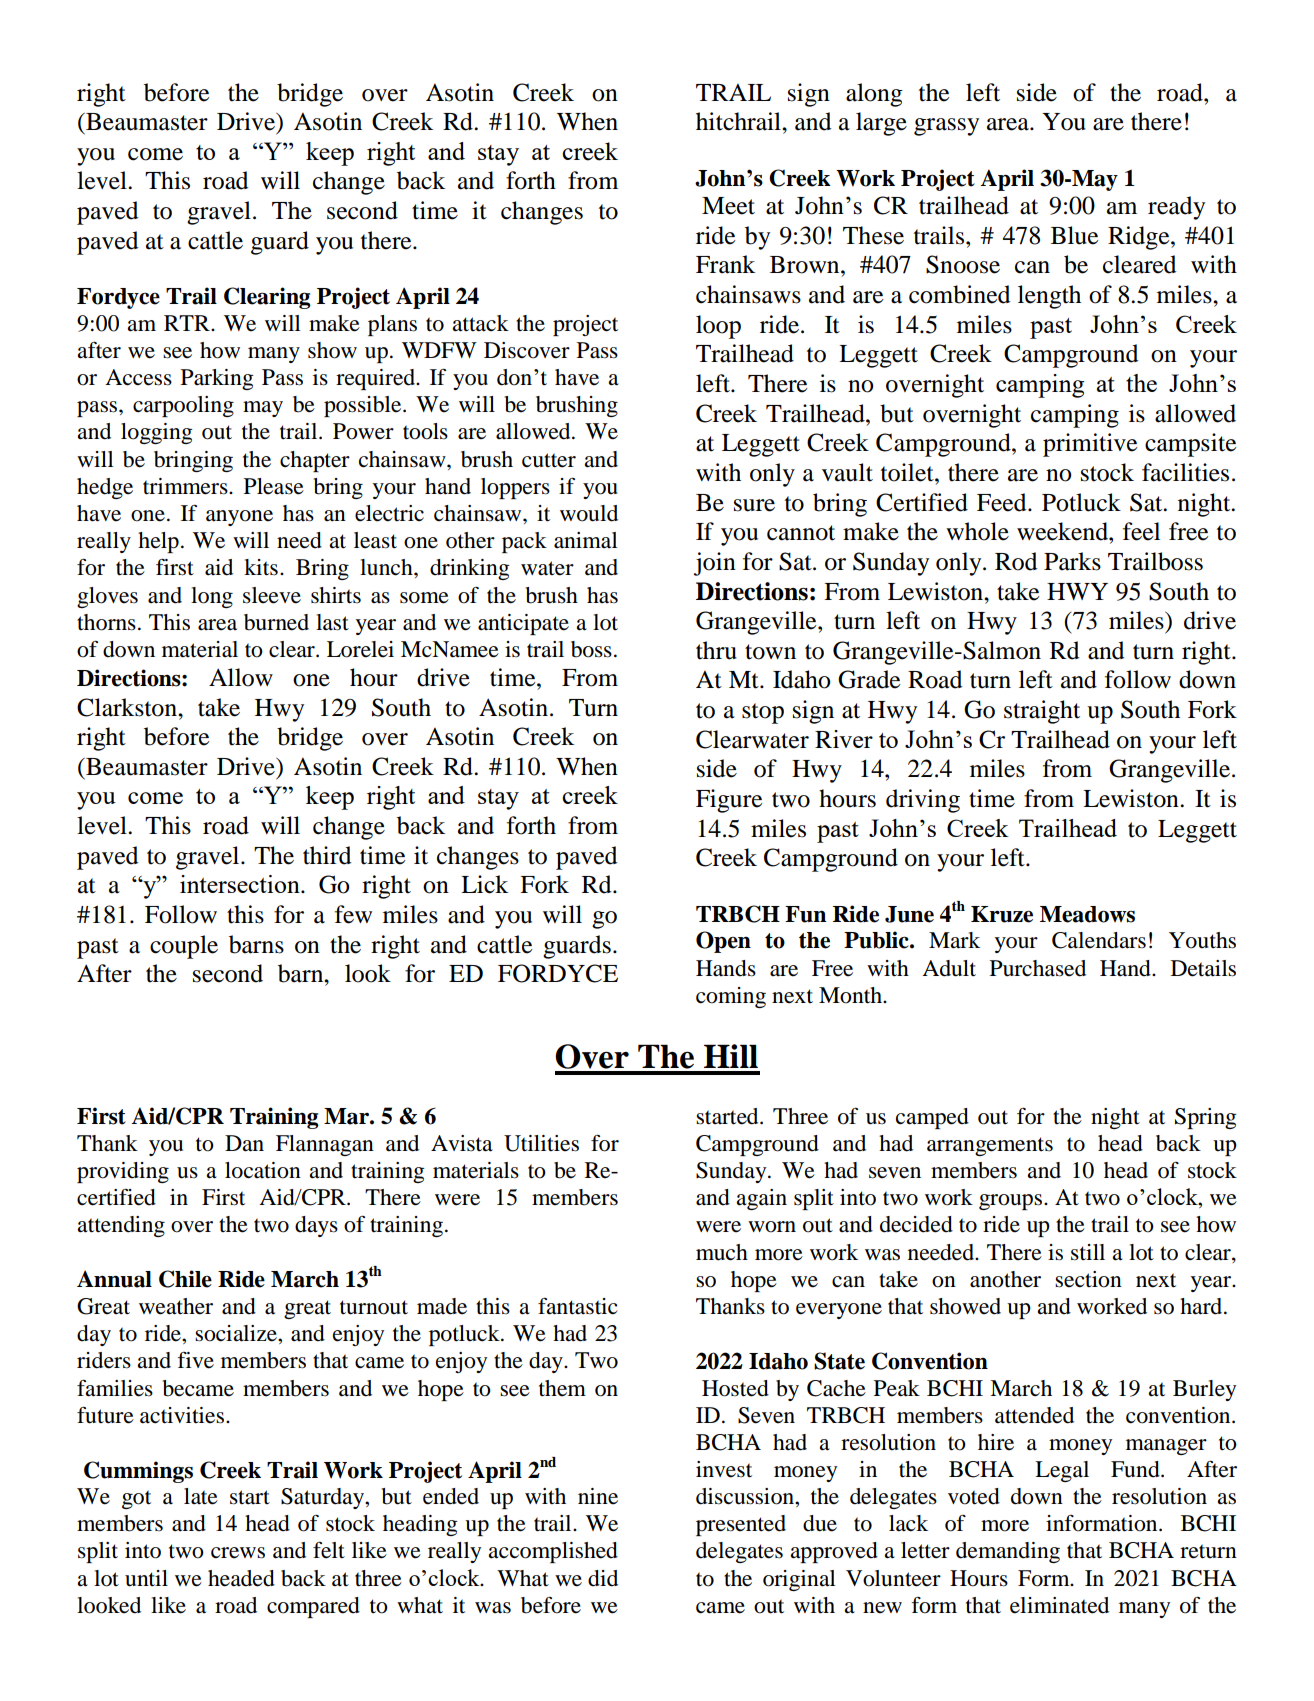  I want to click on primitive, so click(1090, 445).
